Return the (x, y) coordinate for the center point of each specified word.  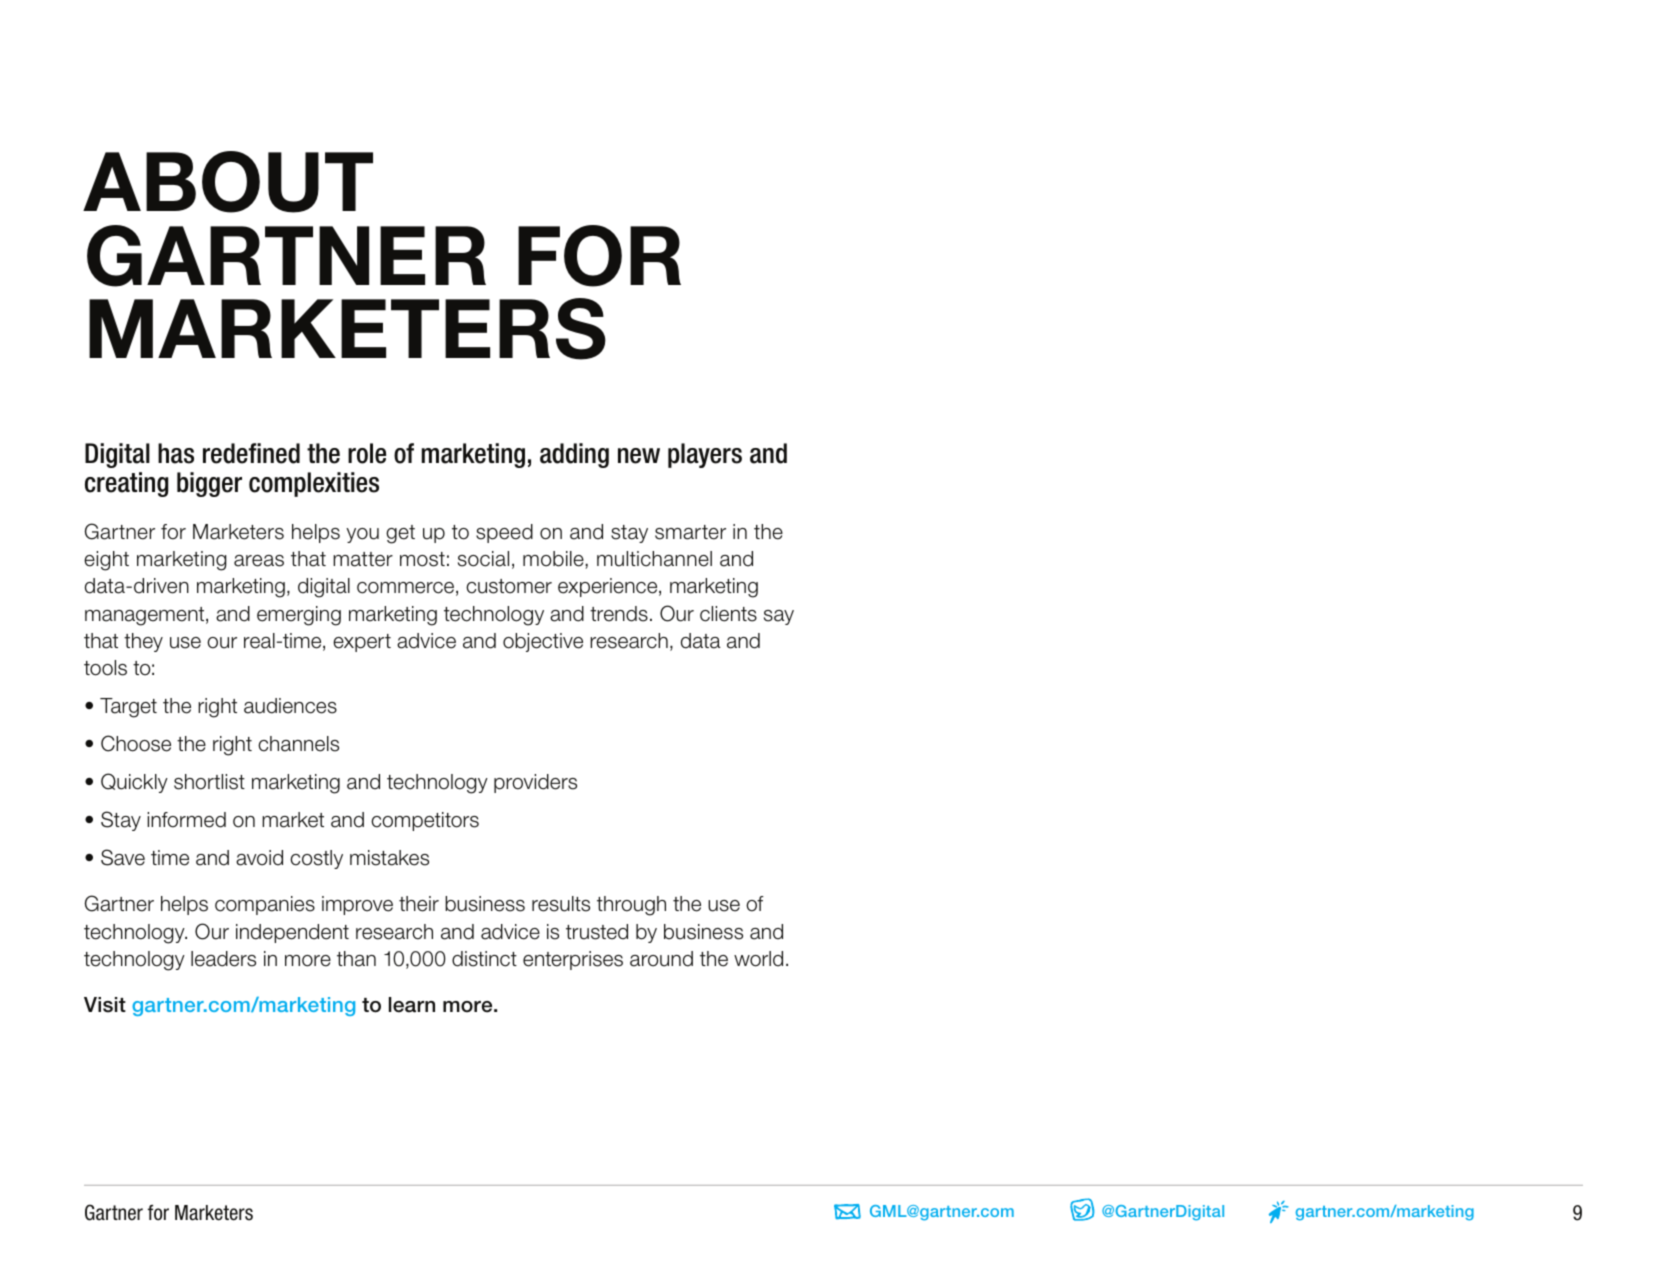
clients (728, 614)
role (367, 453)
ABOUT (228, 182)
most (422, 559)
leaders (223, 959)
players (705, 455)
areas (259, 561)
